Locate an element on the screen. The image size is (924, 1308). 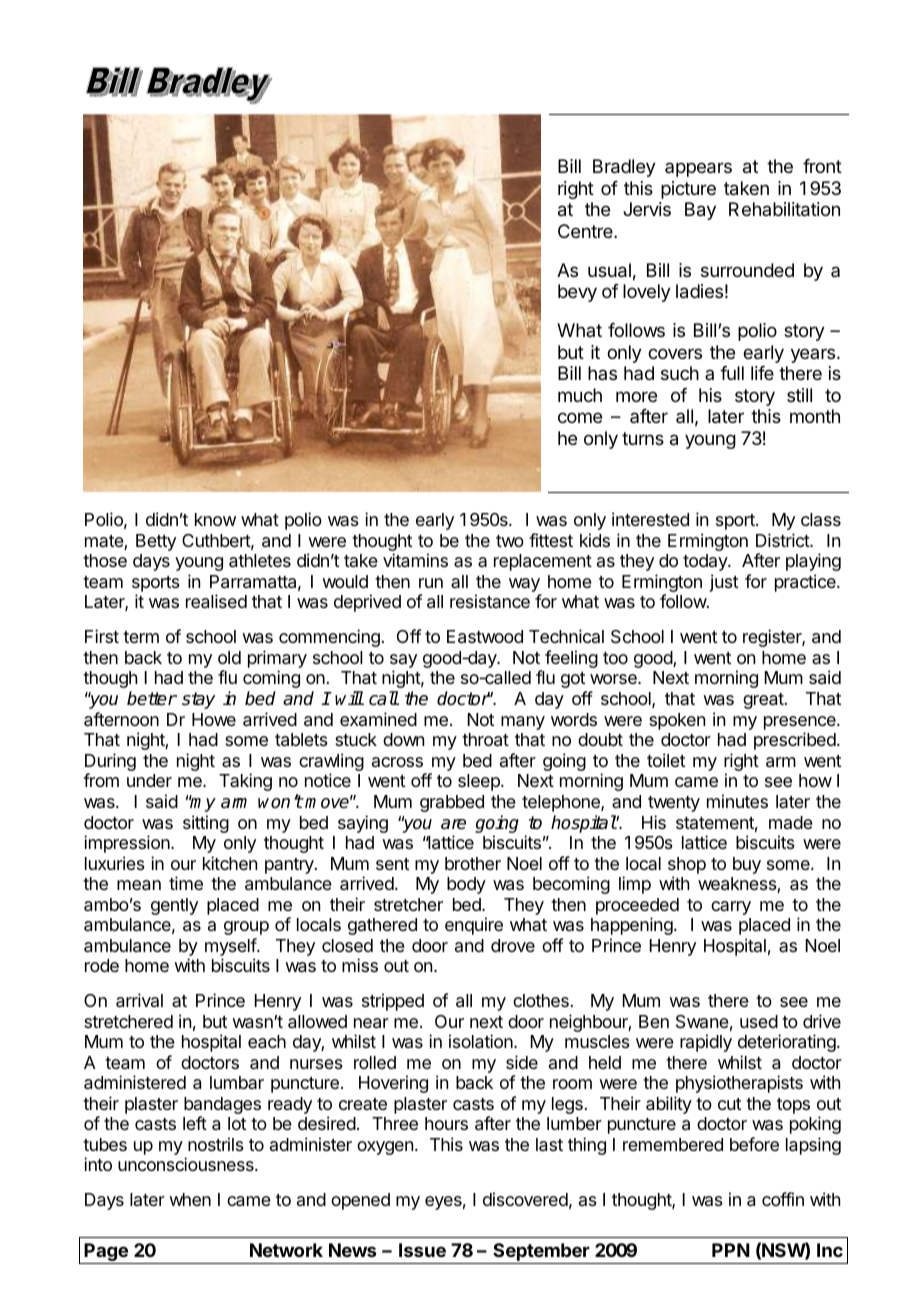
today is located at coordinates (706, 562).
